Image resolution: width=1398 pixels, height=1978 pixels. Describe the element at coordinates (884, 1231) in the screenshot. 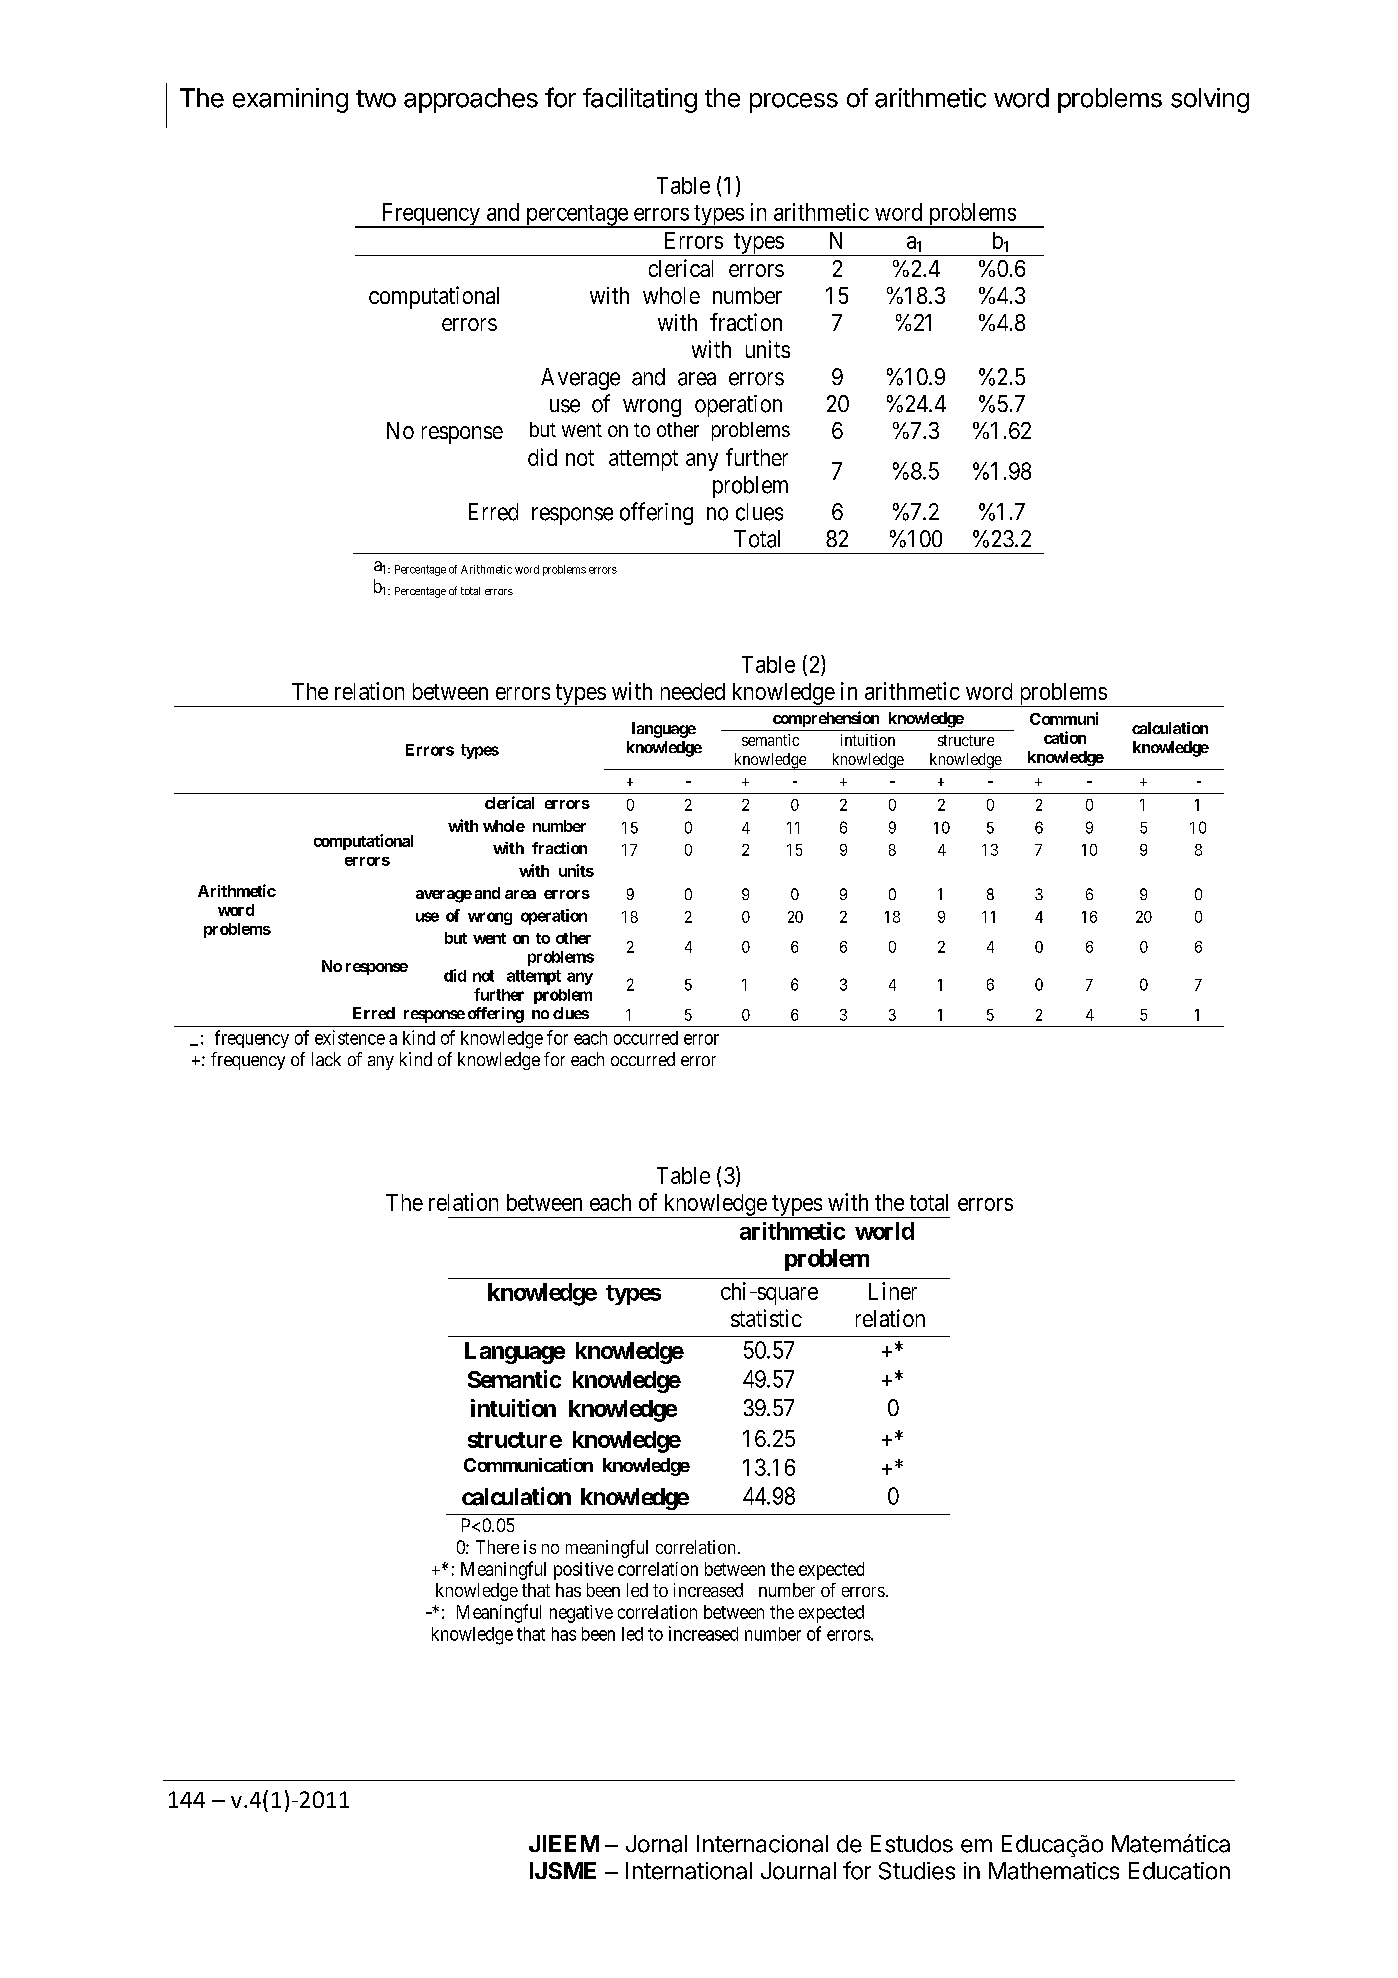

I see `world` at that location.
